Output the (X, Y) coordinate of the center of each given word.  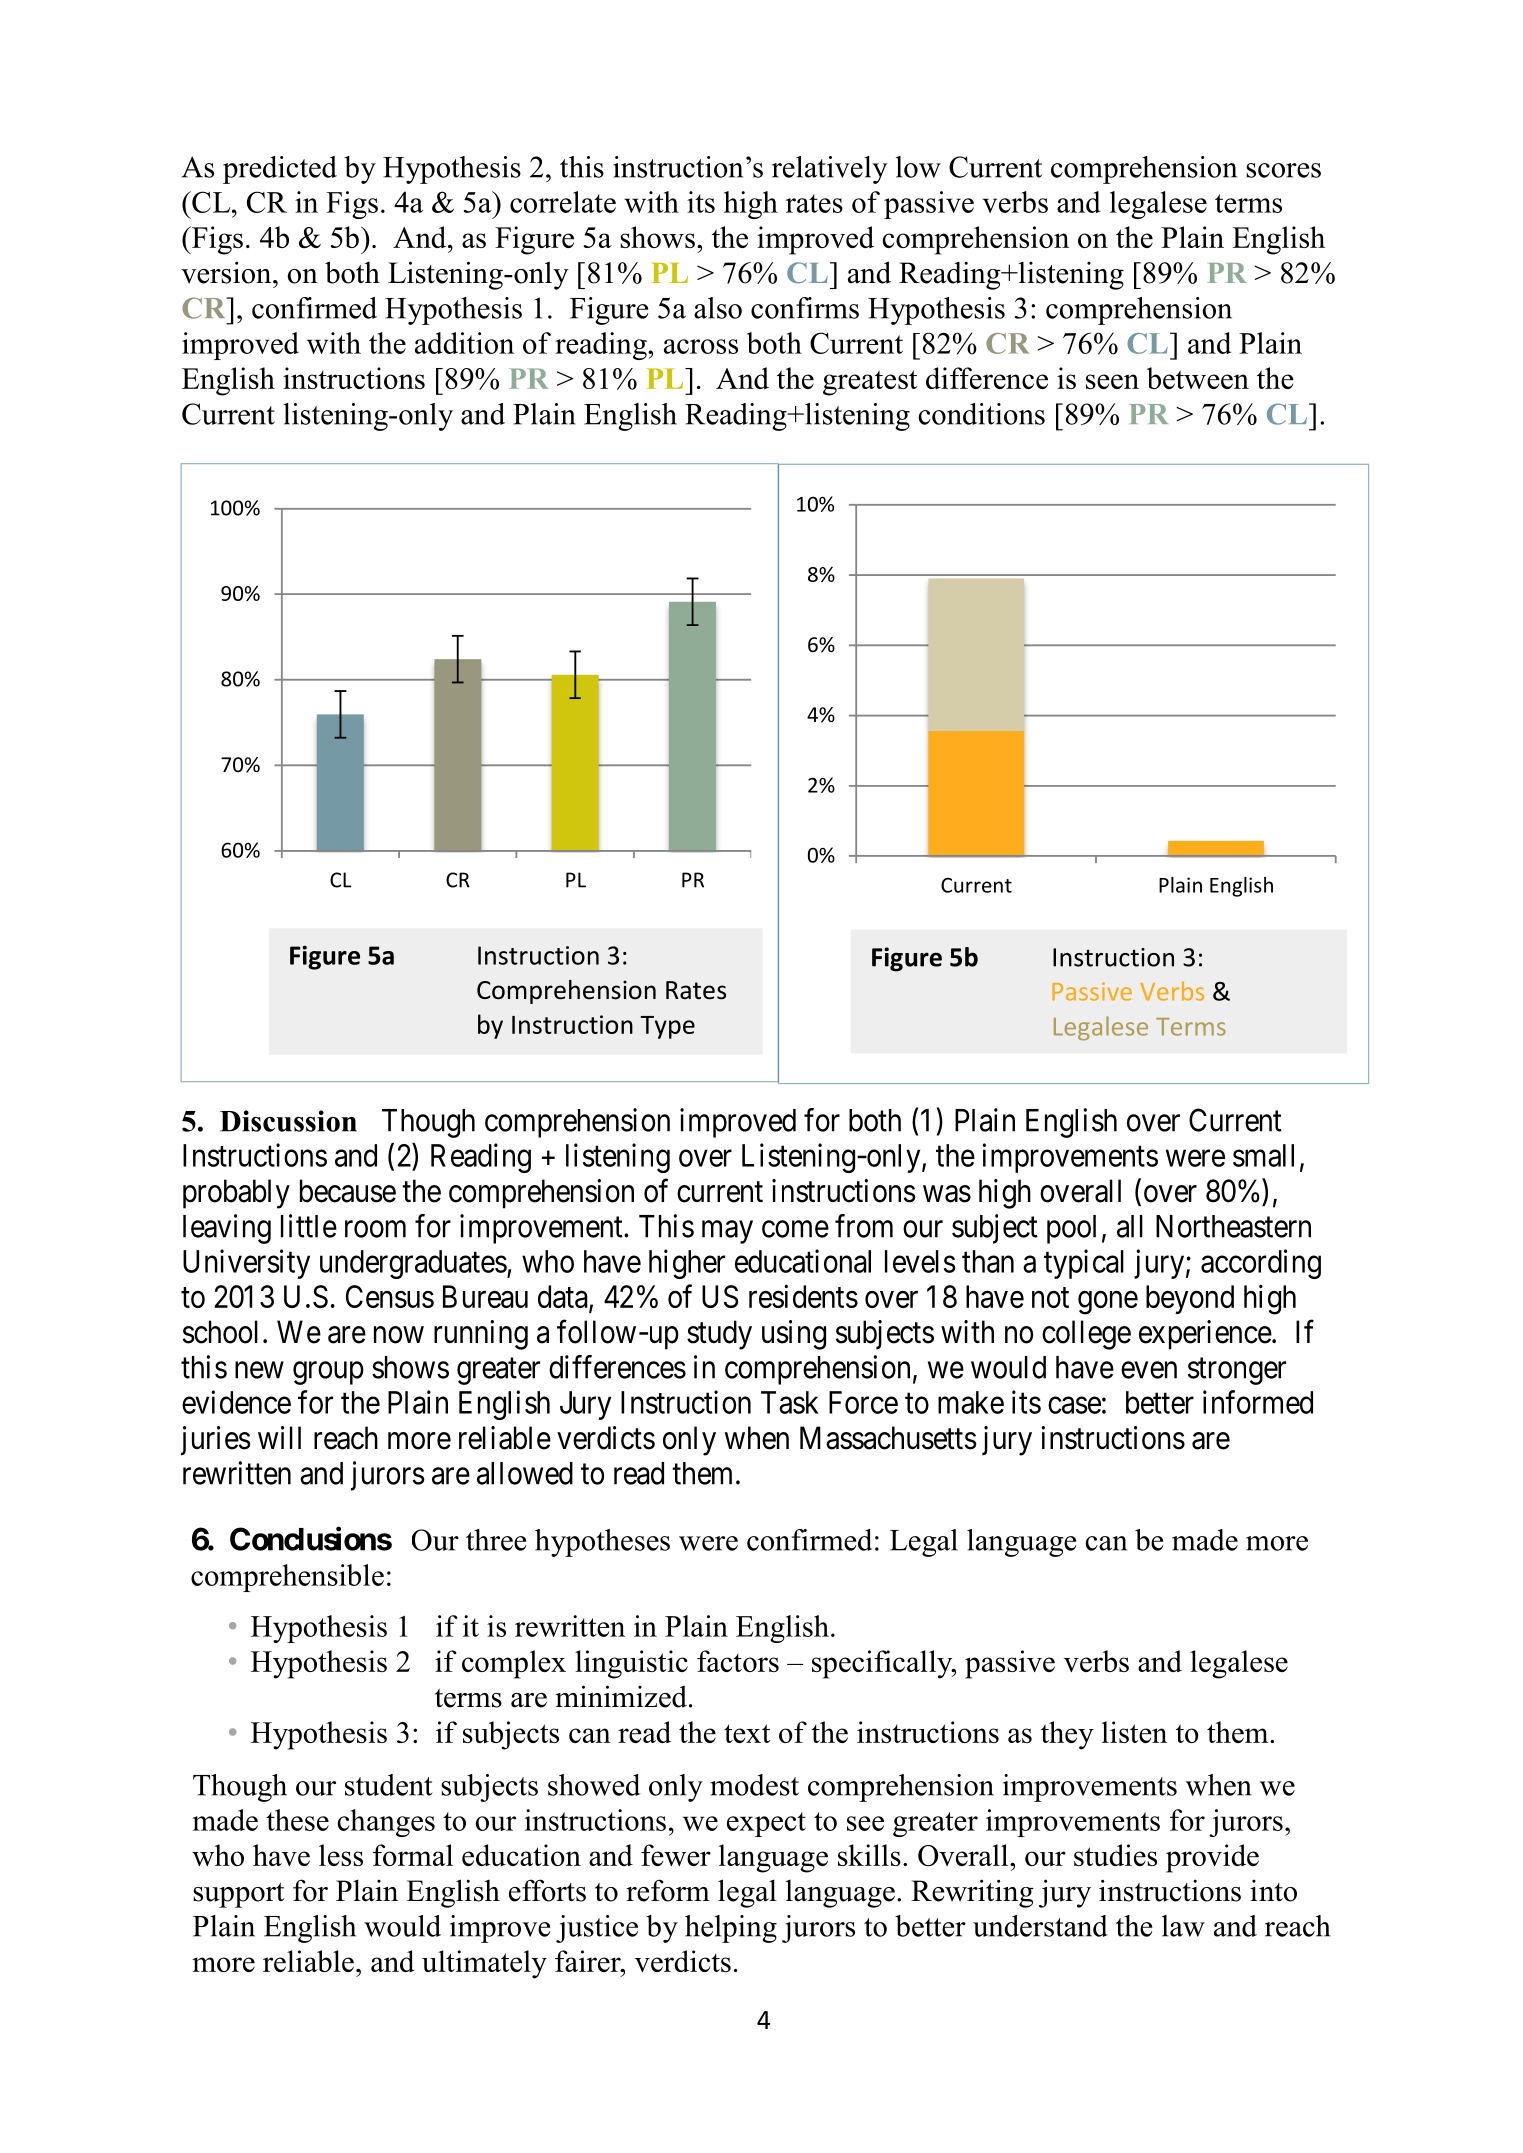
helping (731, 1929)
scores (1283, 170)
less (341, 1855)
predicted (280, 170)
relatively (830, 170)
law (1183, 1926)
